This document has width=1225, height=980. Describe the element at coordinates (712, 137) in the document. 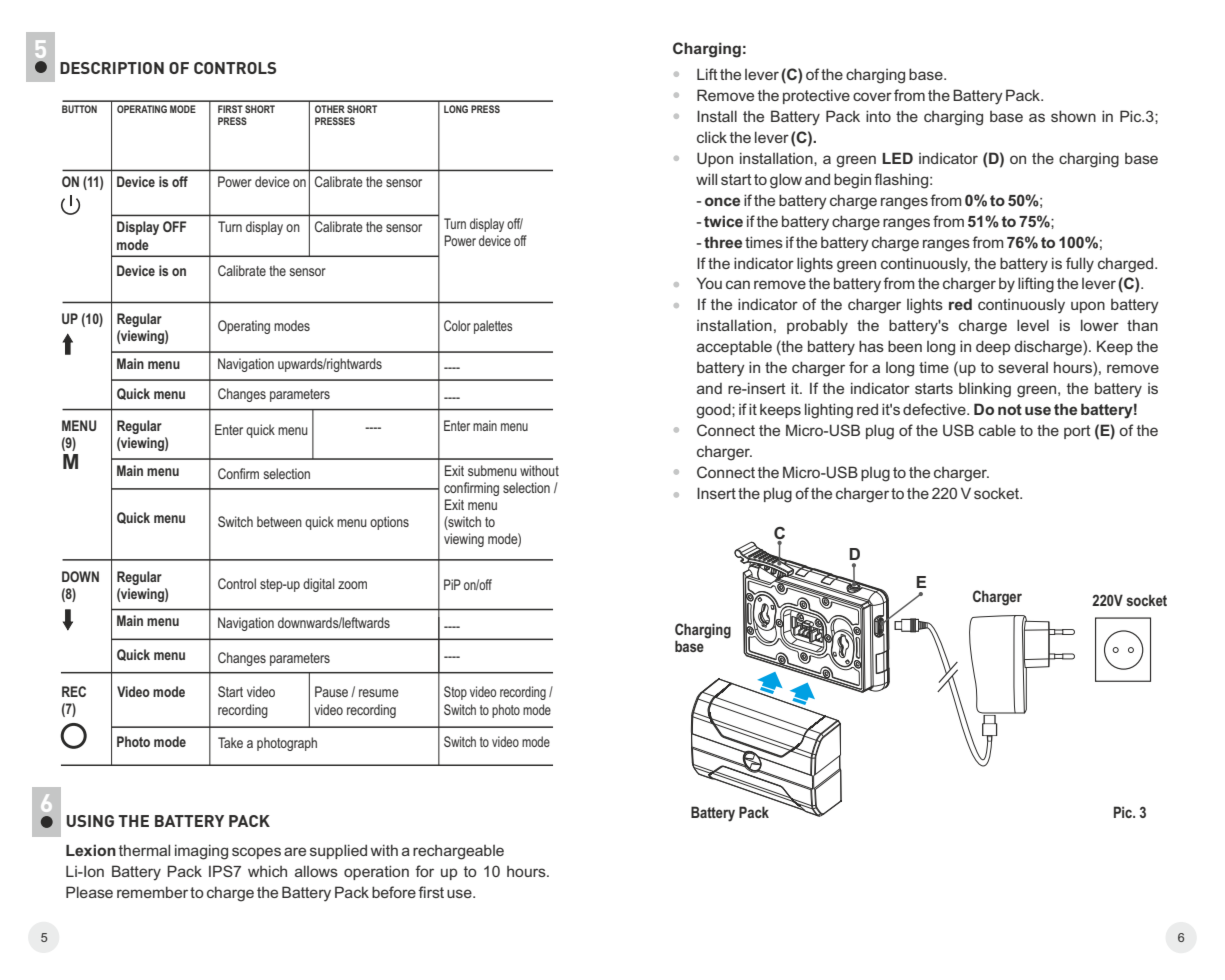

I see `click` at that location.
